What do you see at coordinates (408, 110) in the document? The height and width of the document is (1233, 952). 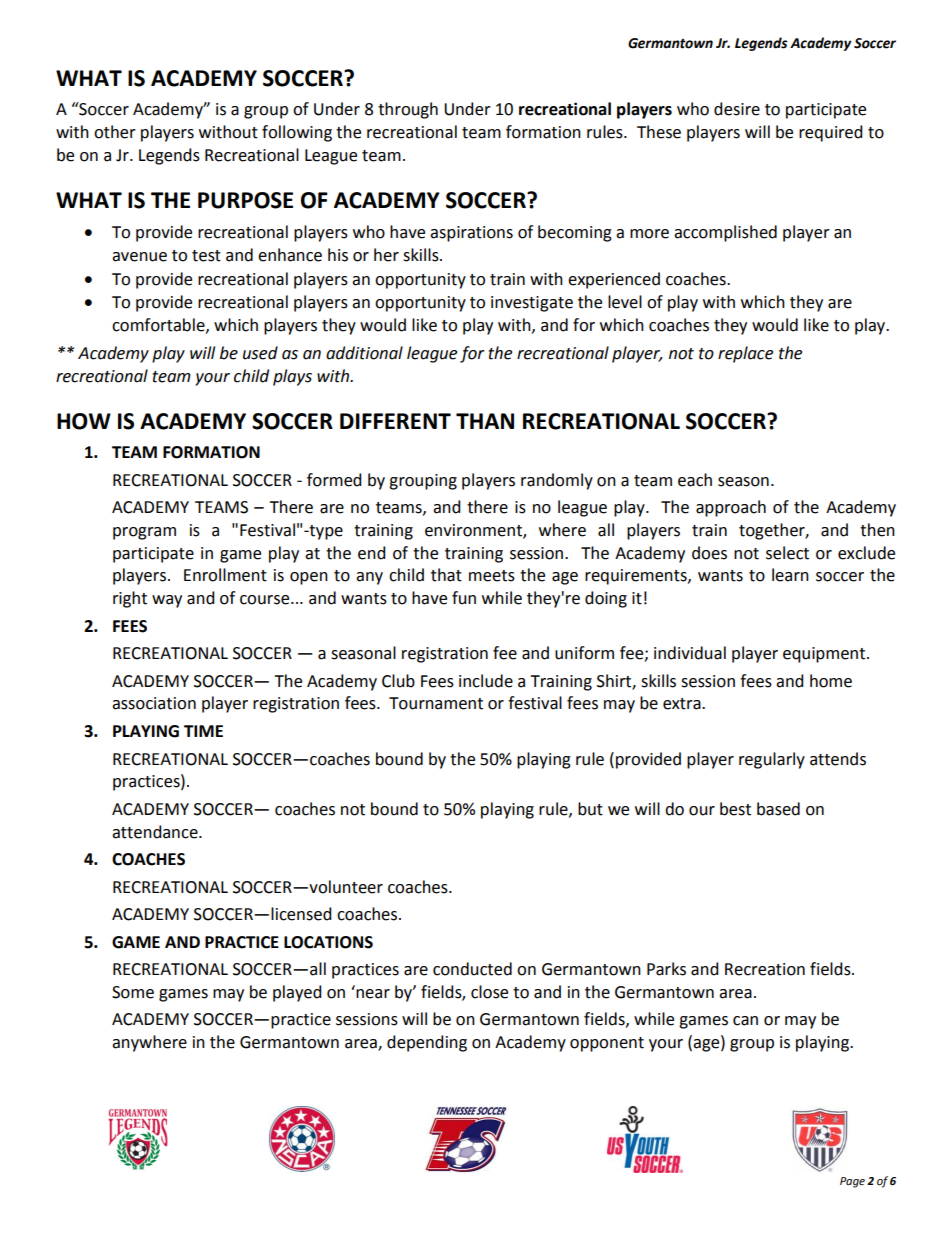 I see `through` at bounding box center [408, 110].
